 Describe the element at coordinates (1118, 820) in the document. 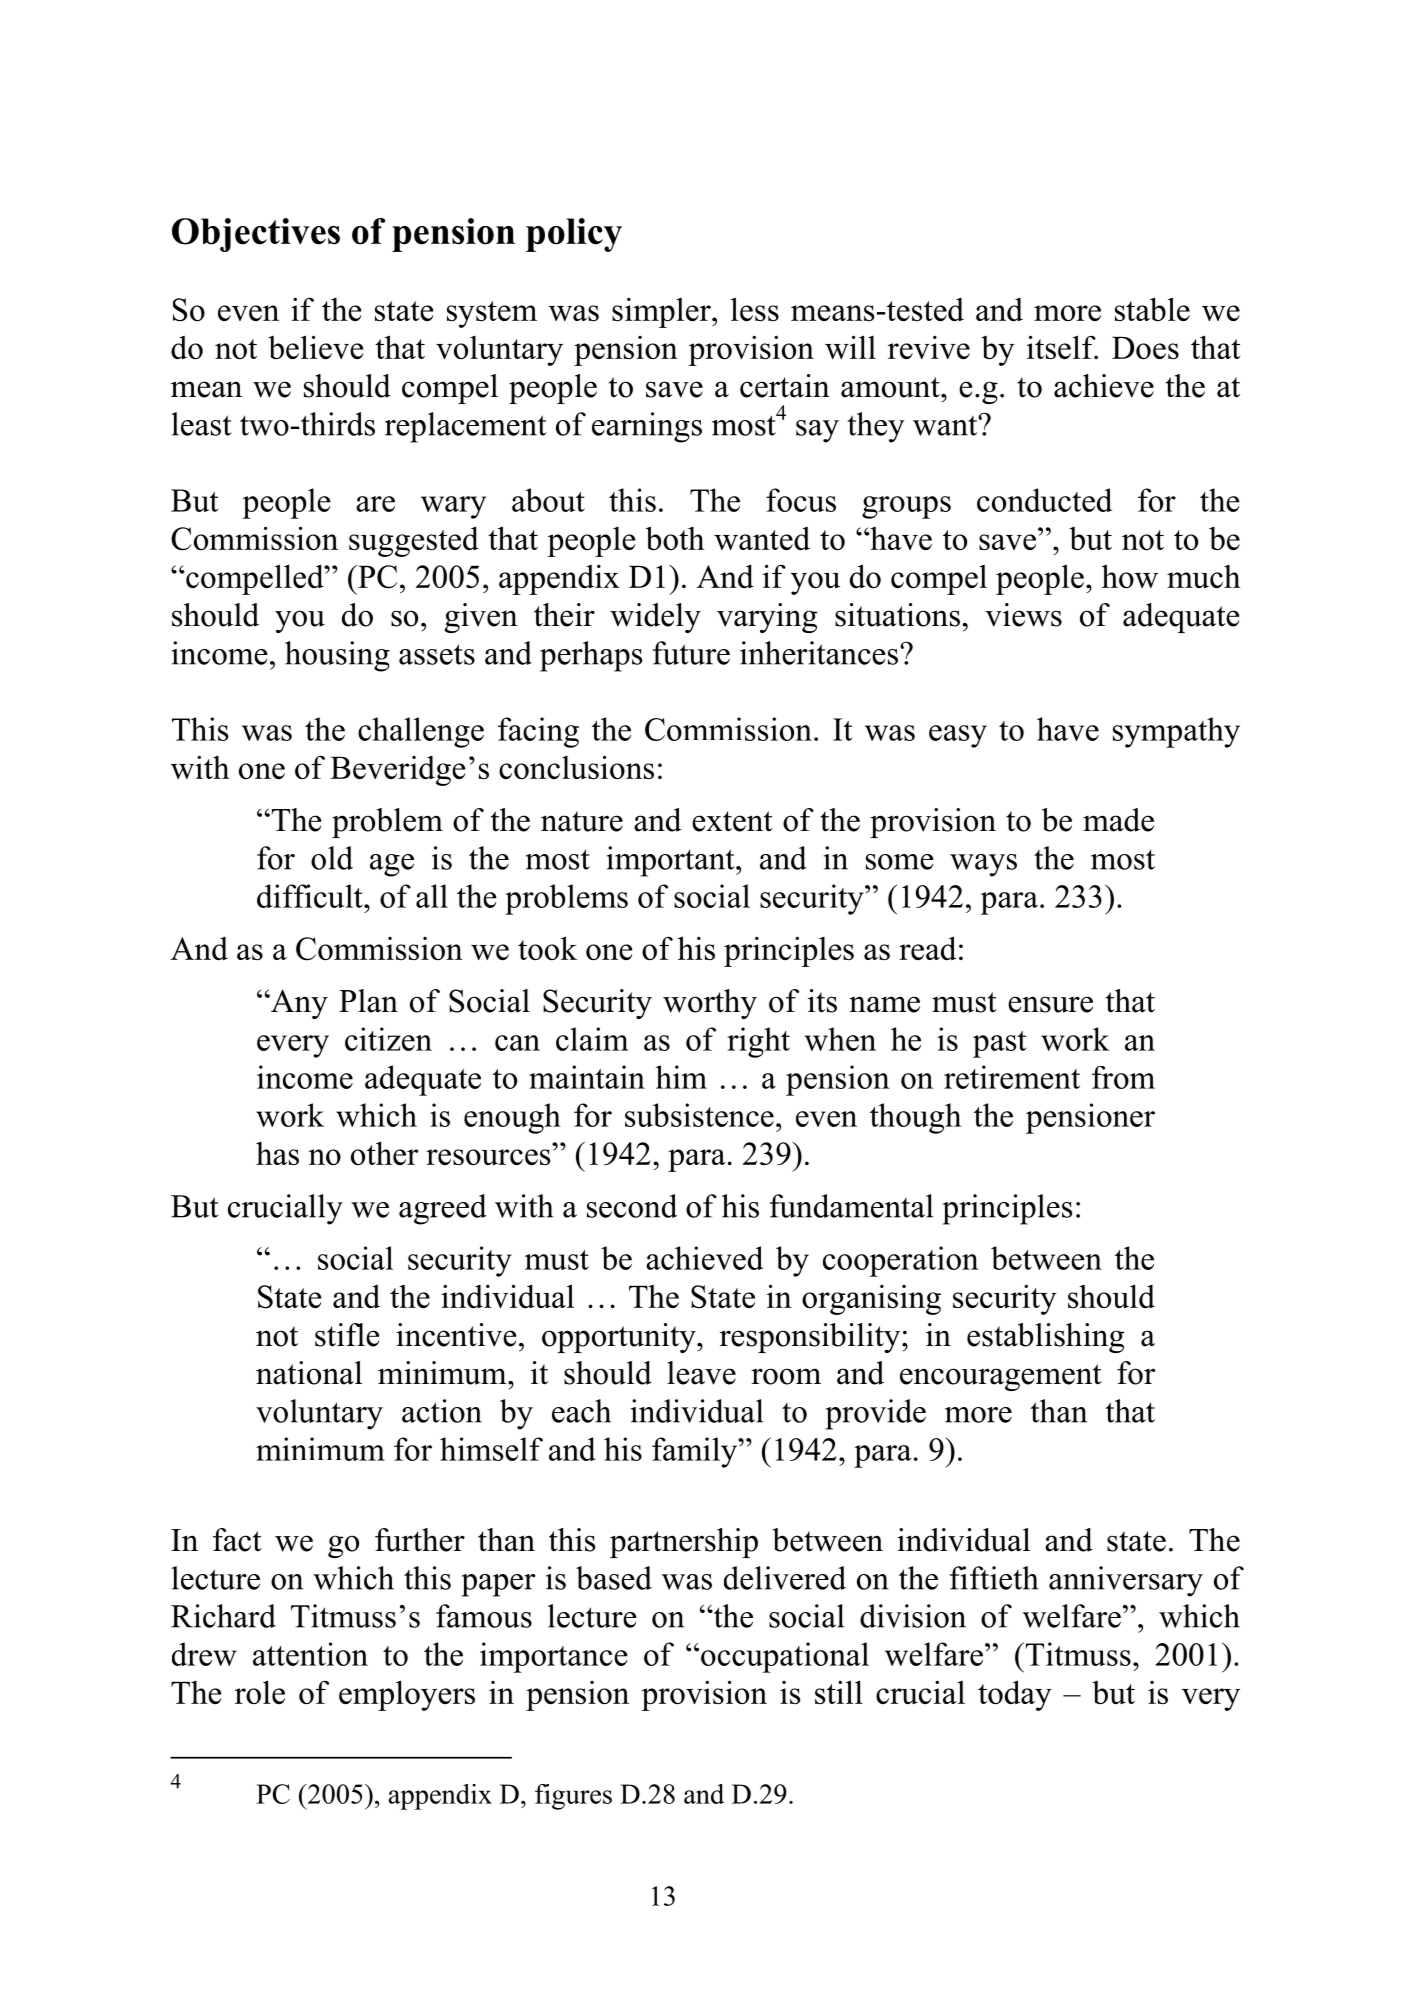

I see `made` at that location.
